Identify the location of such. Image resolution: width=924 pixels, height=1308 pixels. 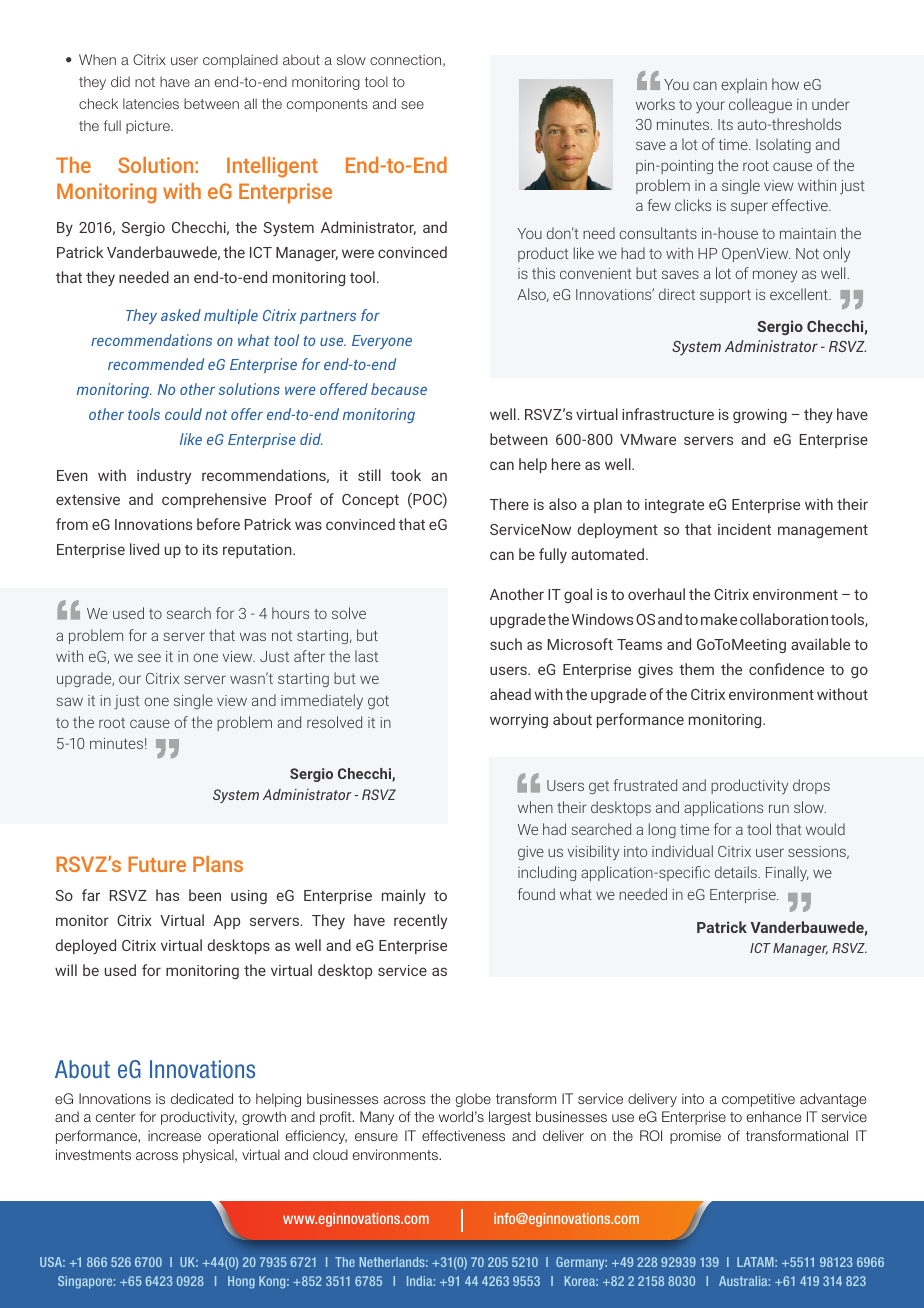
(506, 644).
